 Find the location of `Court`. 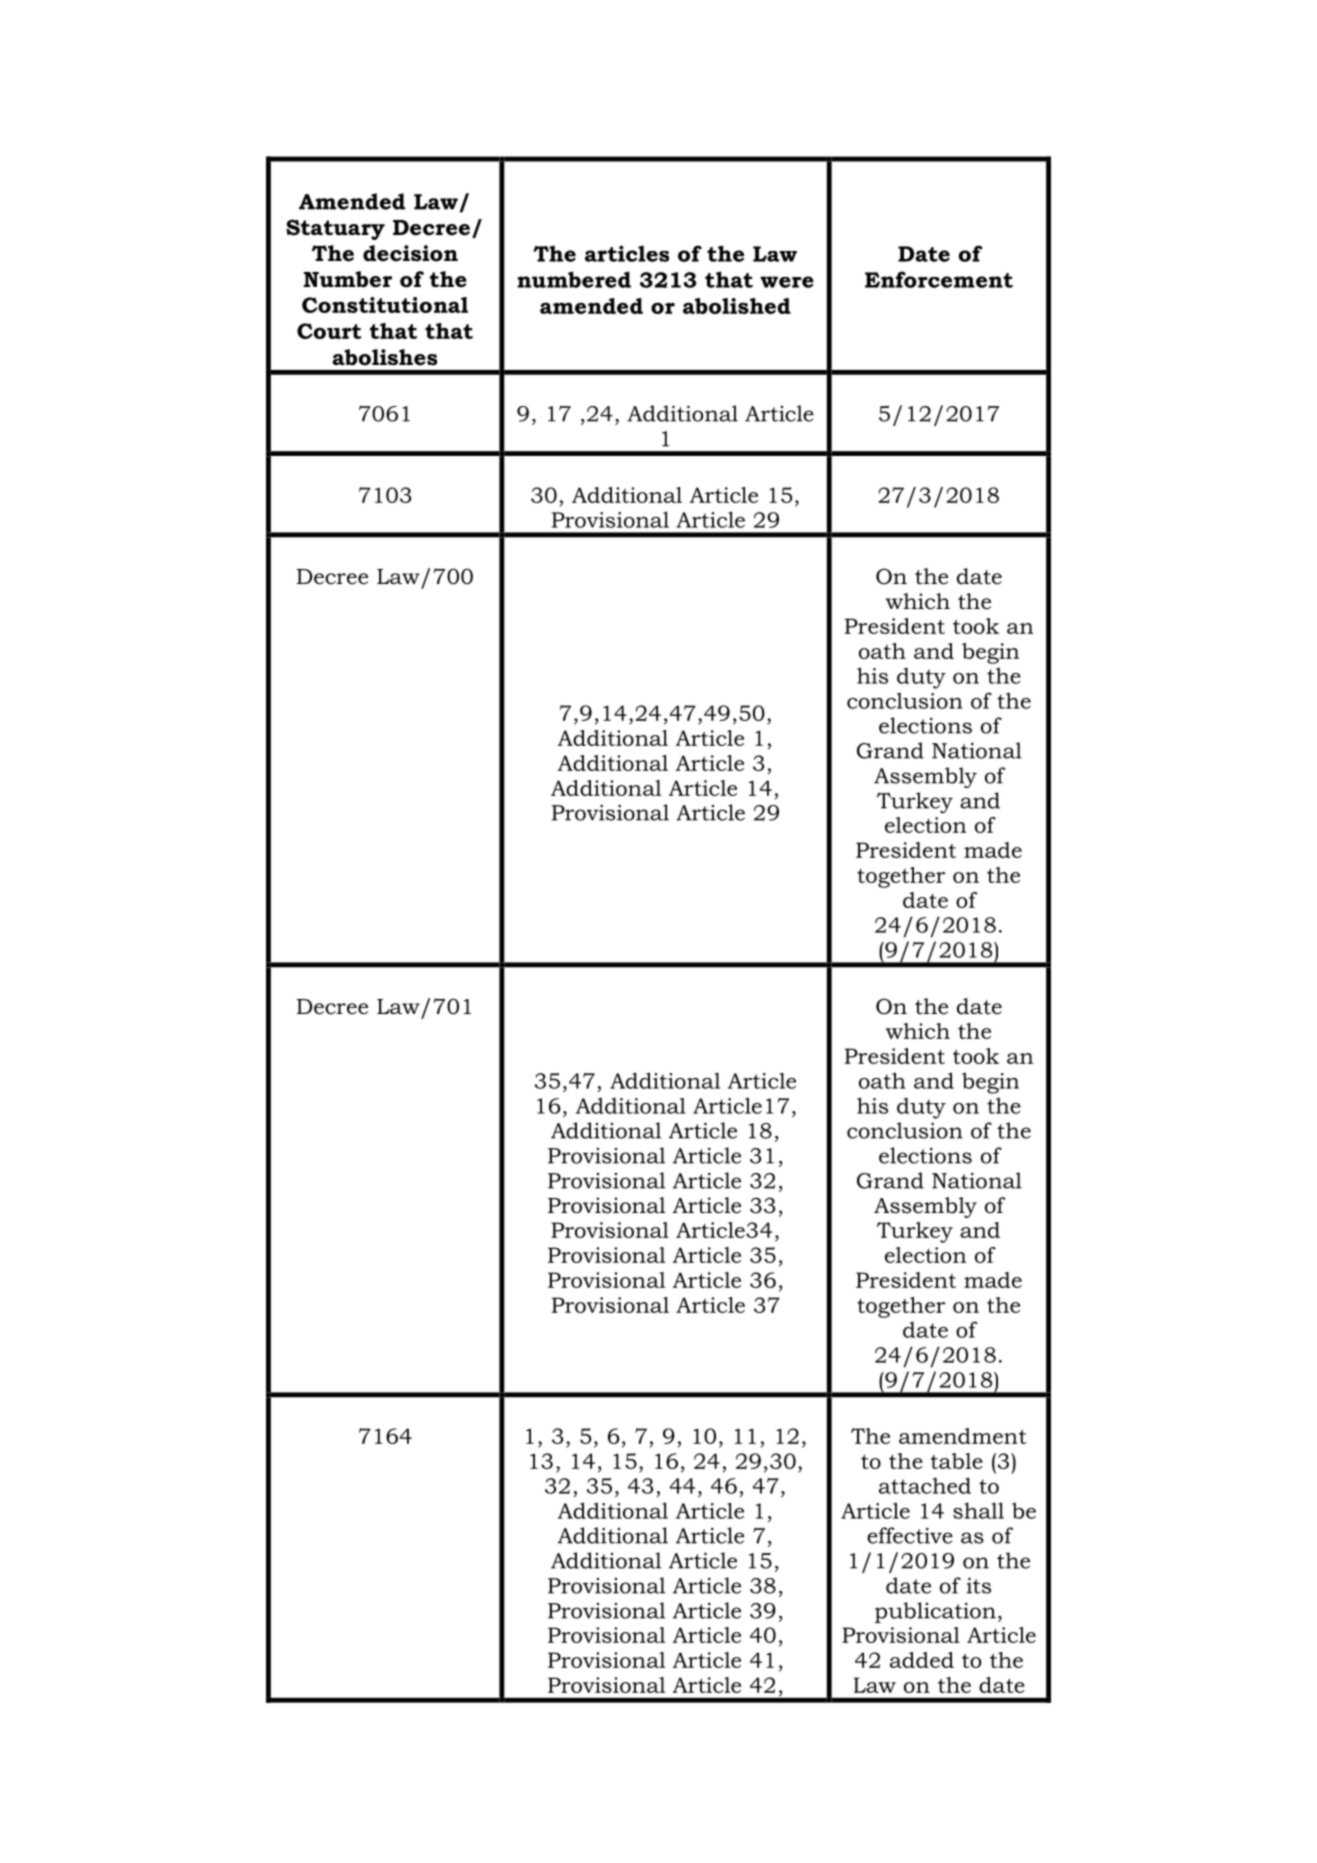

Court is located at coordinates (329, 331).
